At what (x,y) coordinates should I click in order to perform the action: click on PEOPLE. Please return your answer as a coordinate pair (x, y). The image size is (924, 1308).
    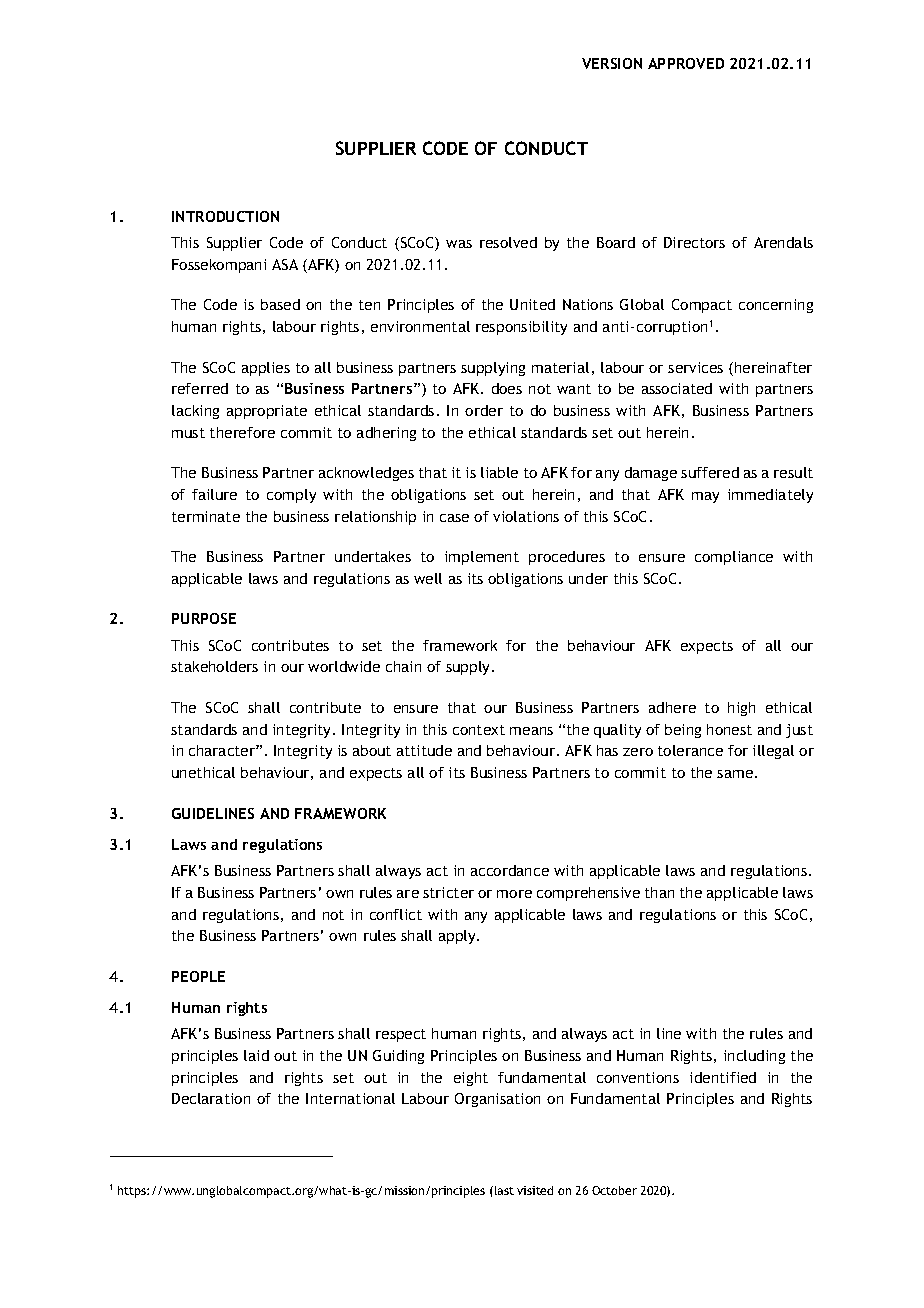
    Looking at the image, I should click on (198, 976).
